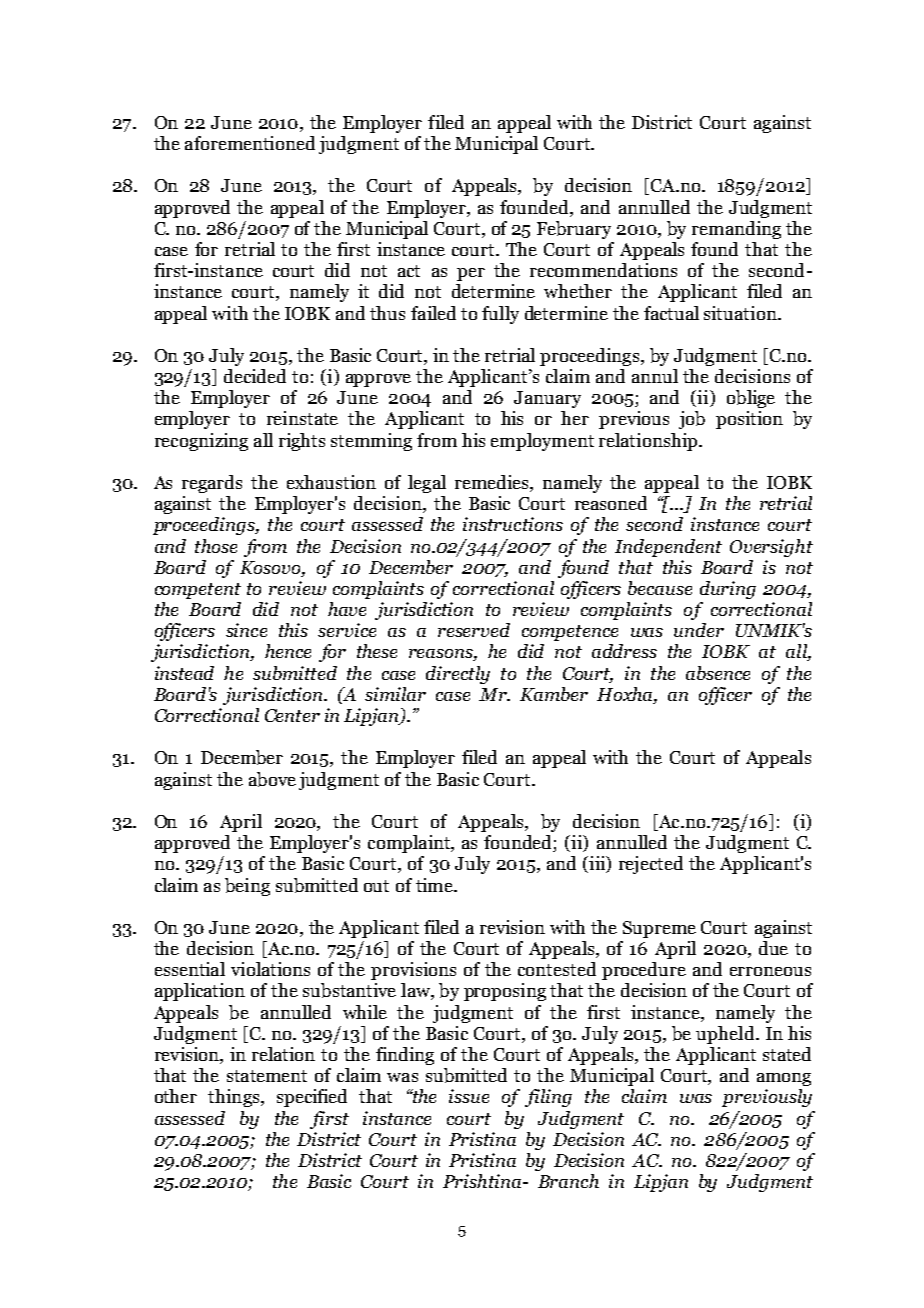 This document has width=924, height=1308. Describe the element at coordinates (272, 779) in the document. I see `above` at that location.
